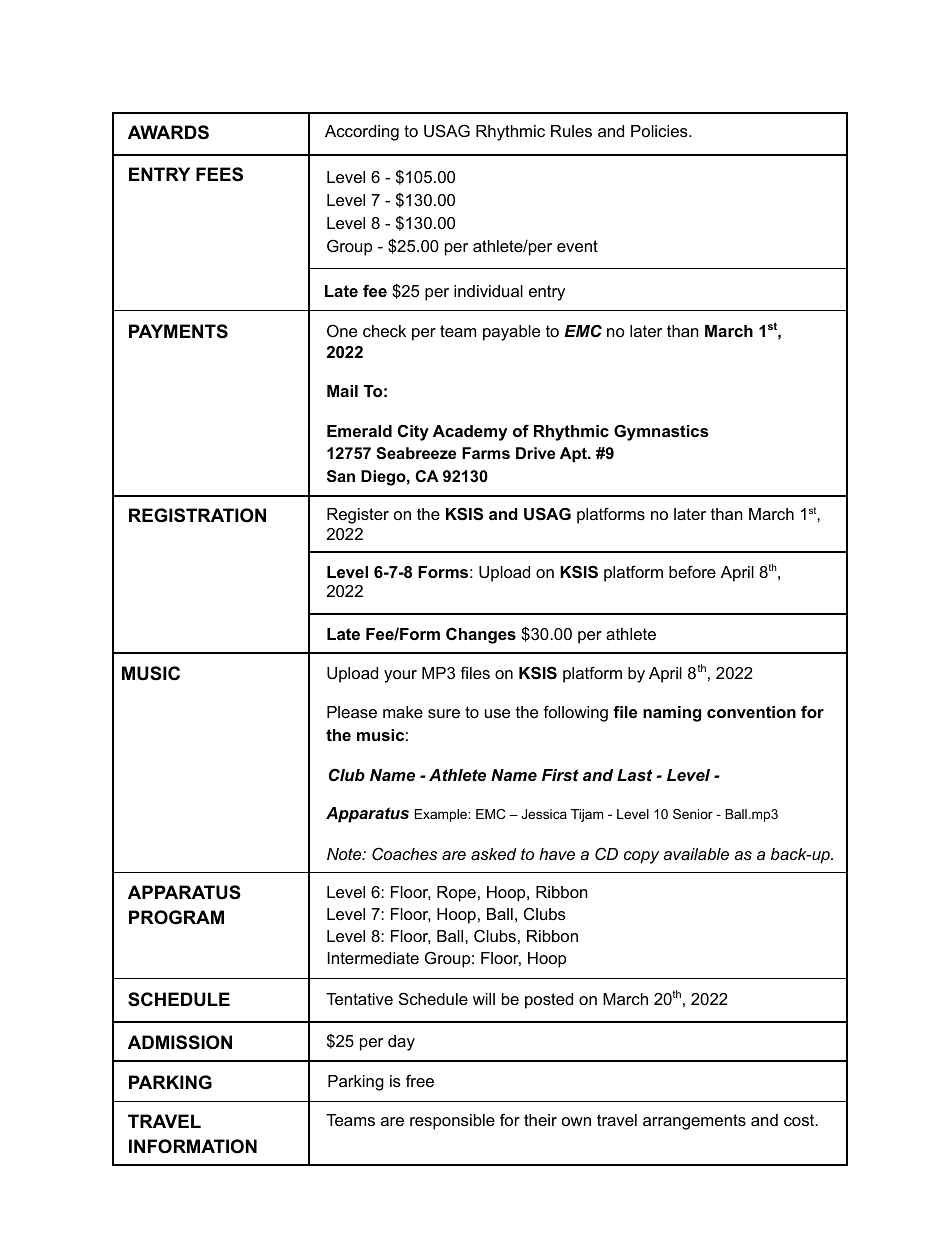 The image size is (952, 1233). I want to click on Note, so click(345, 854).
